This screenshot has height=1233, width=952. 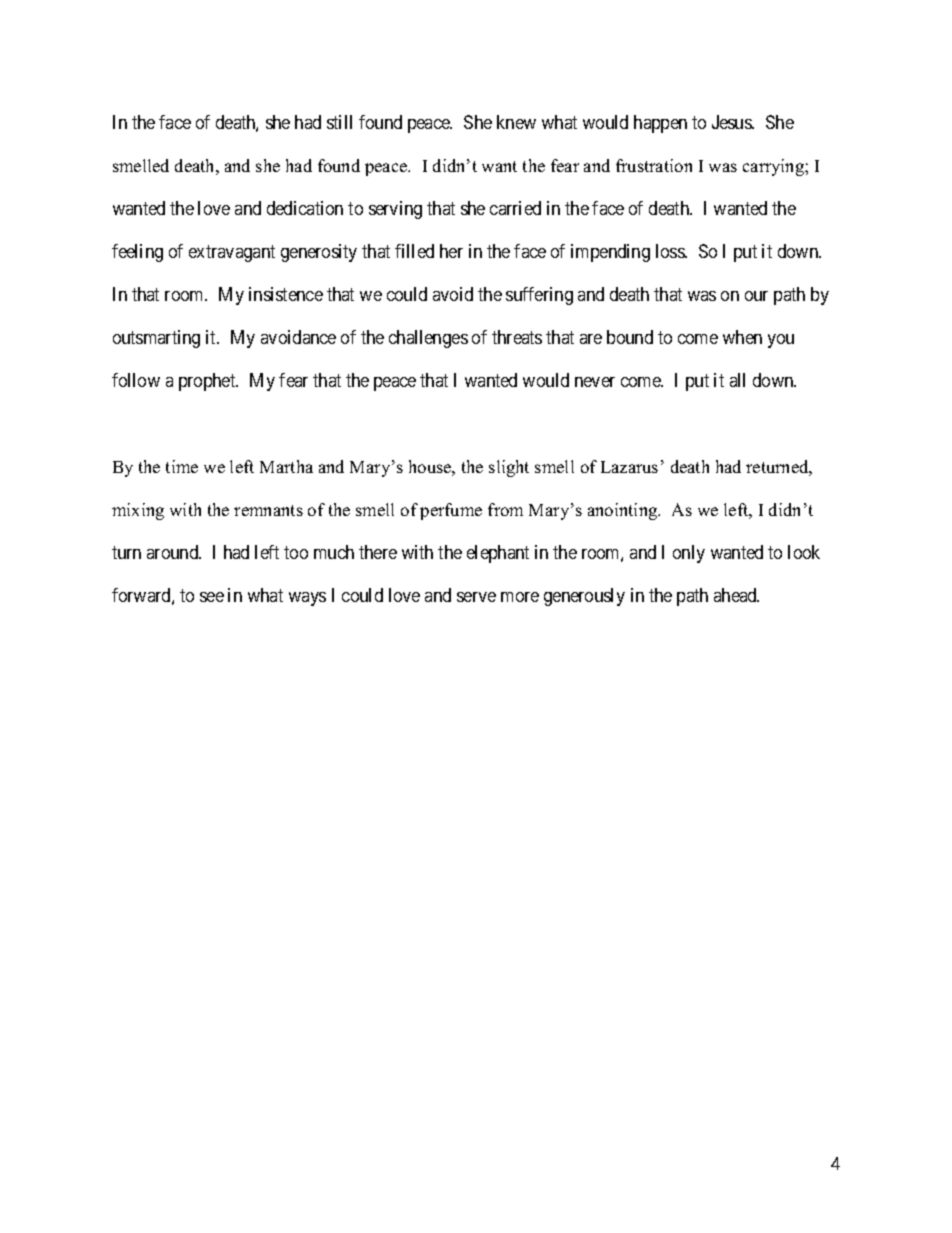 What do you see at coordinates (736, 595) in the screenshot?
I see `ahead` at bounding box center [736, 595].
